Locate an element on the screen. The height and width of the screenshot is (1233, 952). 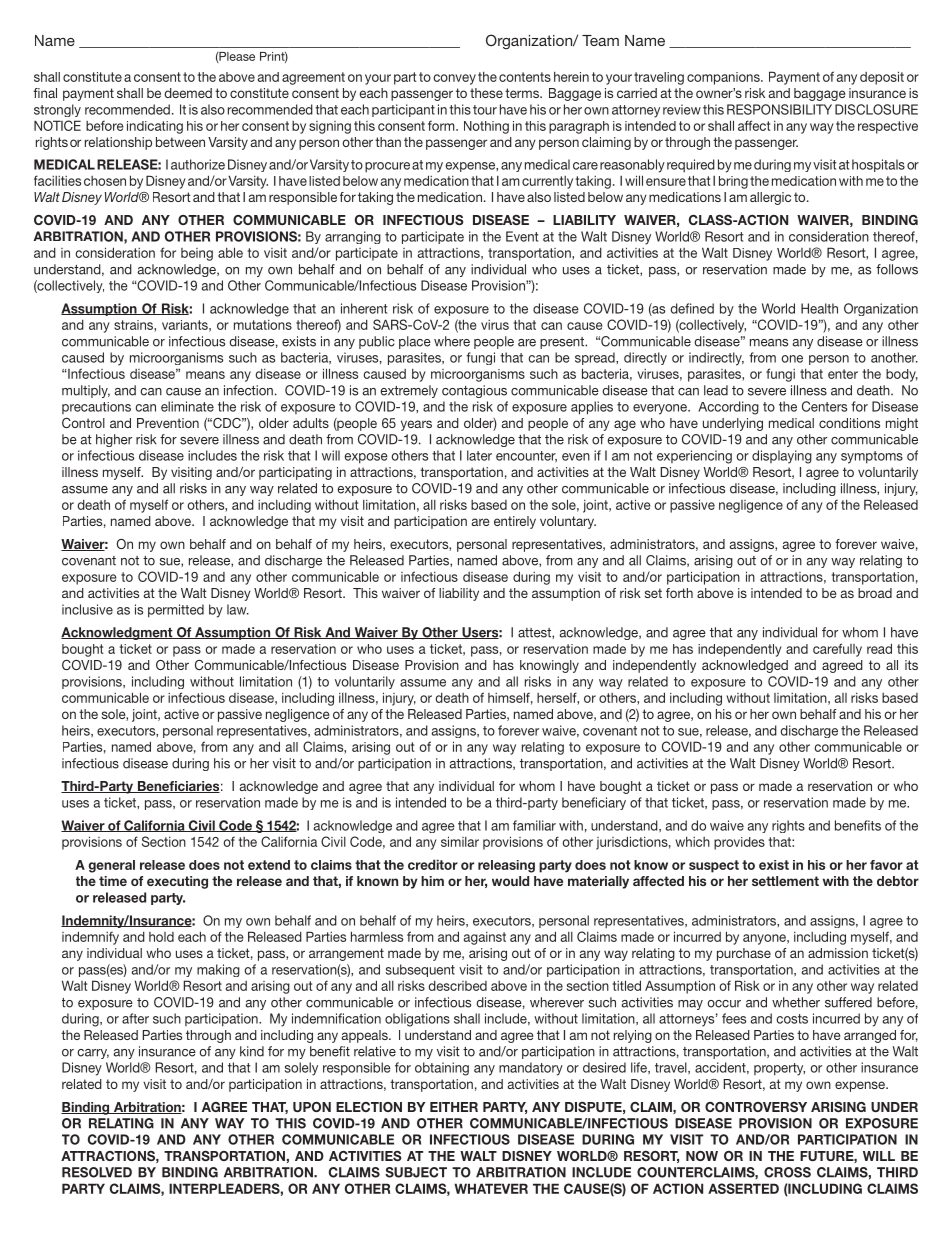
executing is located at coordinates (177, 882).
